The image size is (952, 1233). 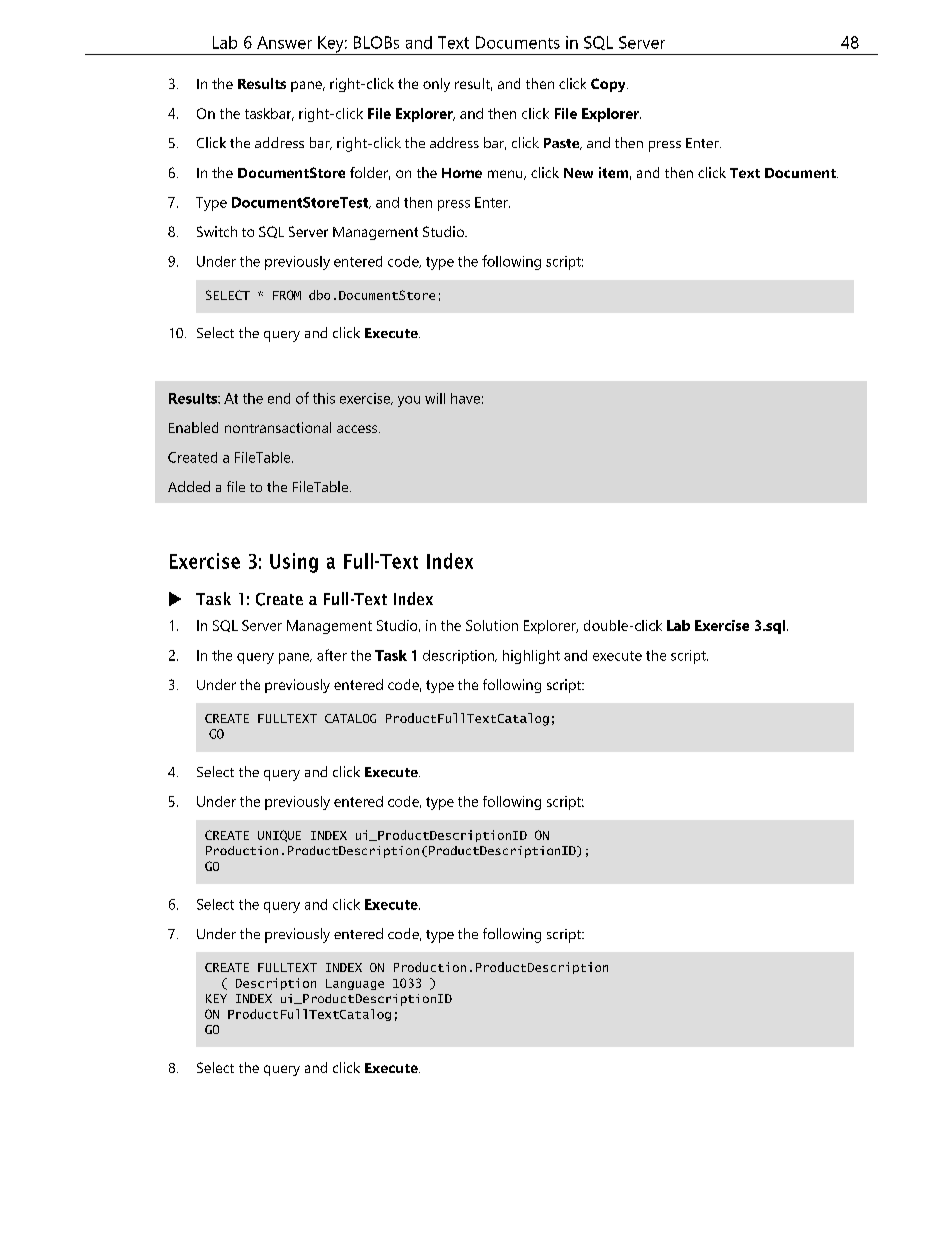 What do you see at coordinates (284, 42) in the document?
I see `Answer` at bounding box center [284, 42].
